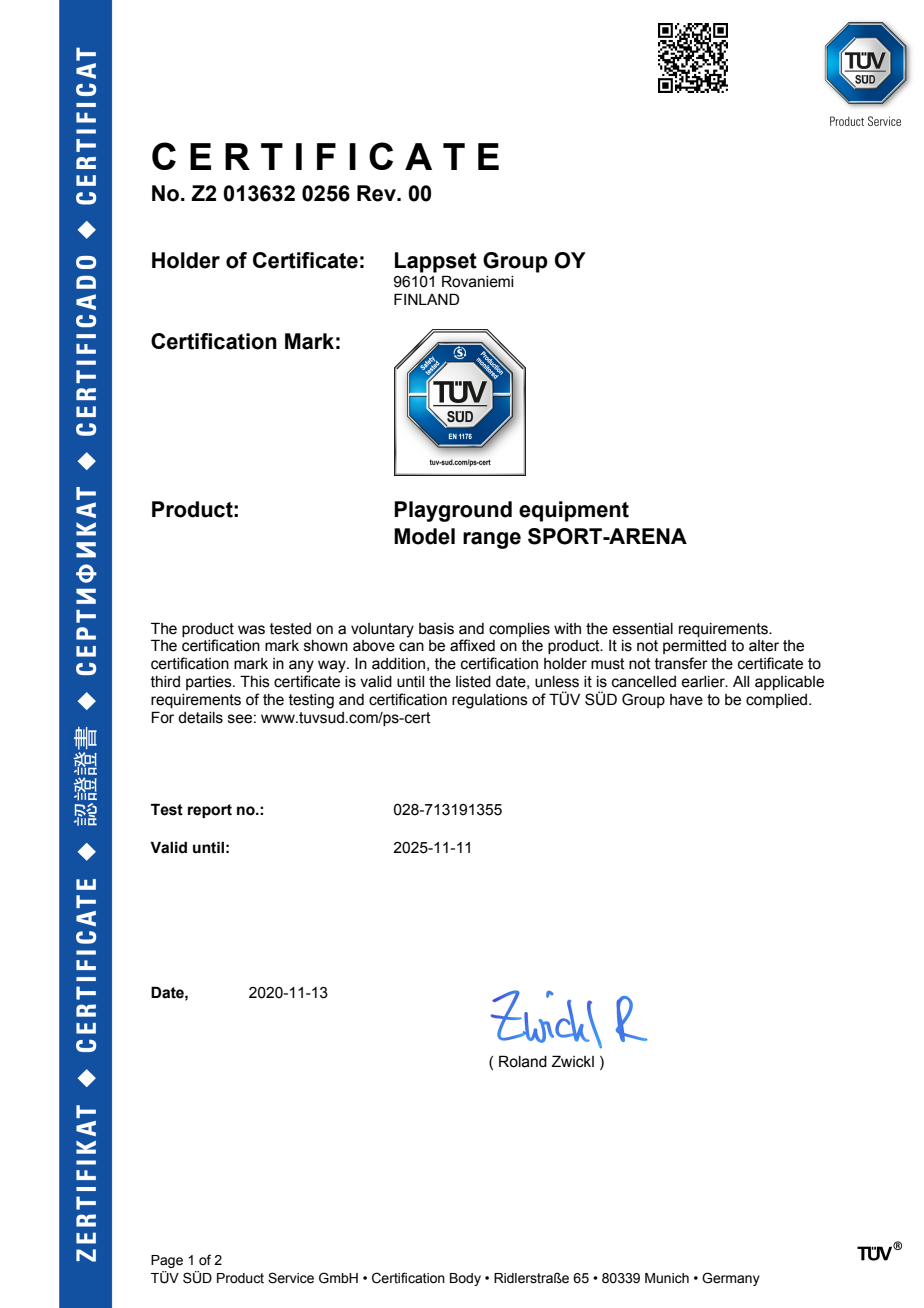  What do you see at coordinates (686, 700) in the screenshot?
I see `have` at bounding box center [686, 700].
